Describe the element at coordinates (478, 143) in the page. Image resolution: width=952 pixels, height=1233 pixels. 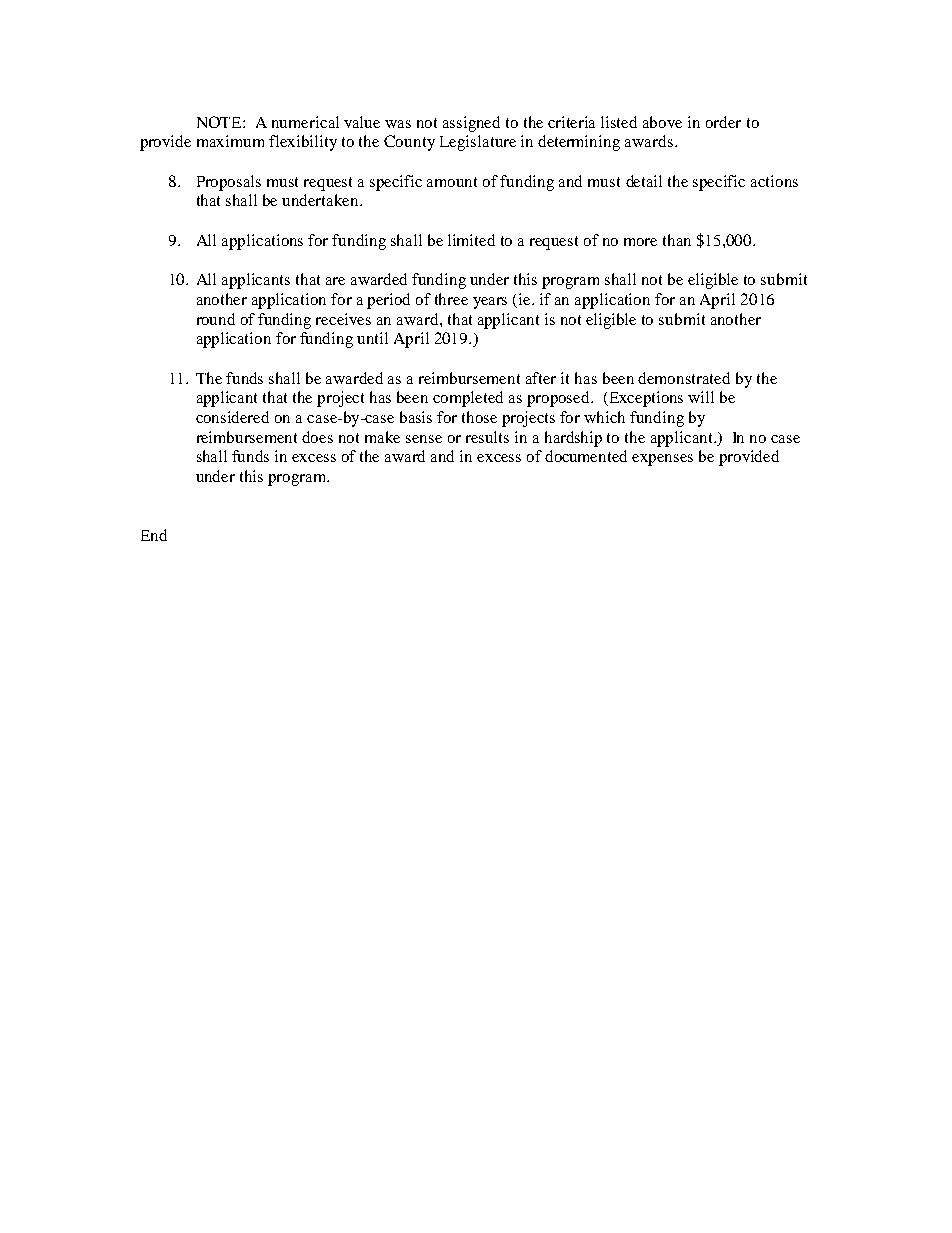
I see `Legislature` at that location.
